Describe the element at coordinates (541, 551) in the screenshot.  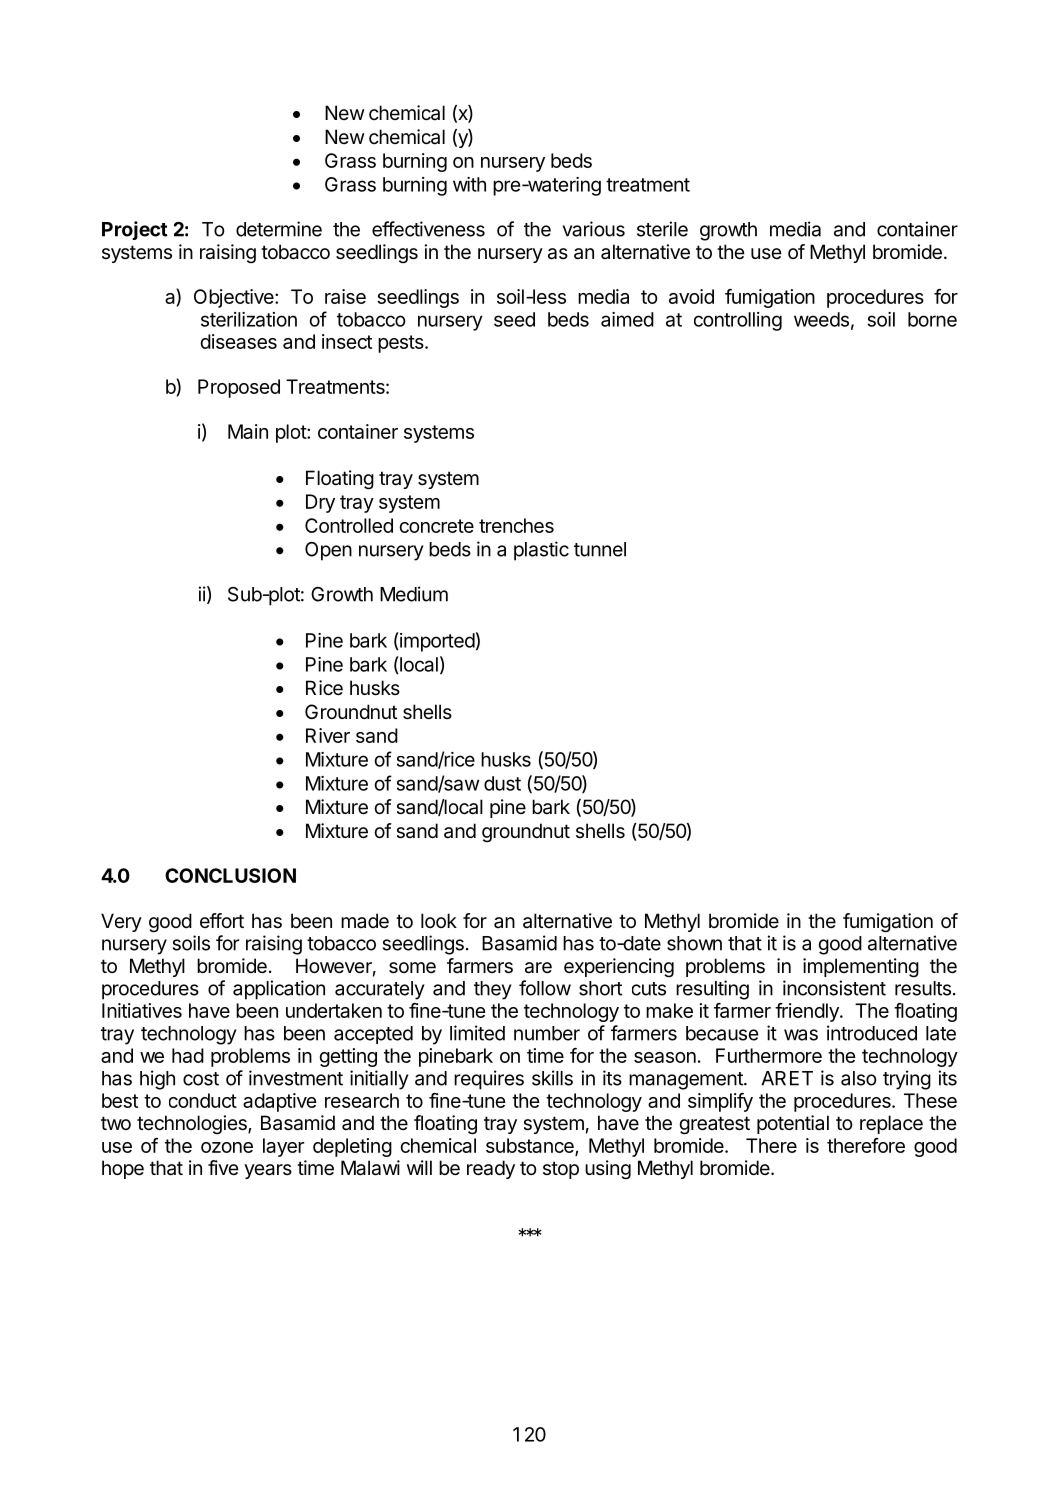
I see `plastic` at that location.
